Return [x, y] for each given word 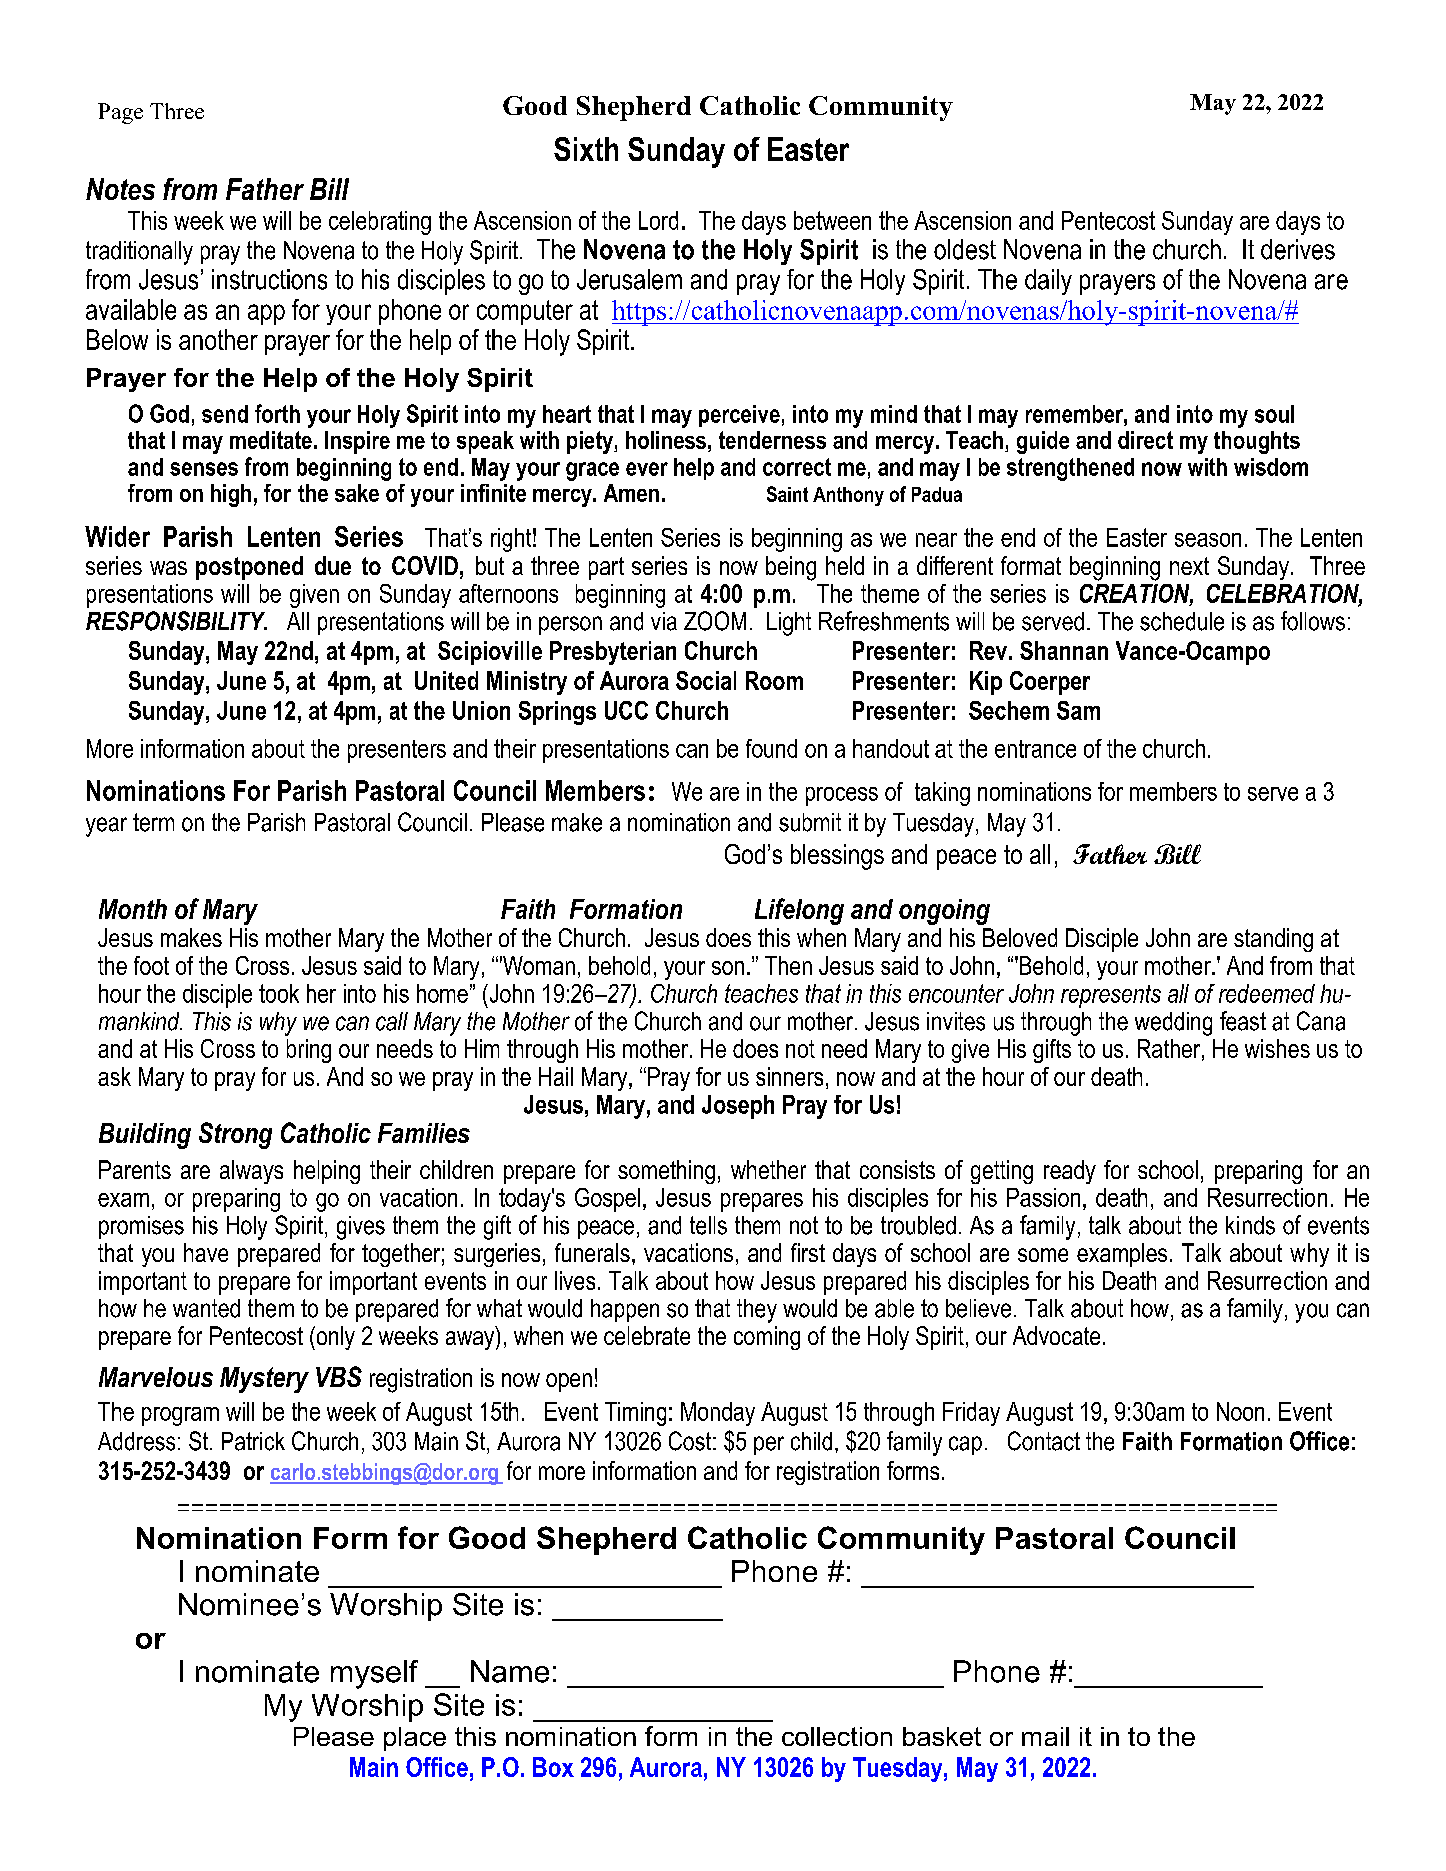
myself [374, 1674]
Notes [120, 189]
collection [837, 1736]
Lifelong [799, 911]
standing [1273, 940]
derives [1298, 249]
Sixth [586, 149]
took [279, 993]
